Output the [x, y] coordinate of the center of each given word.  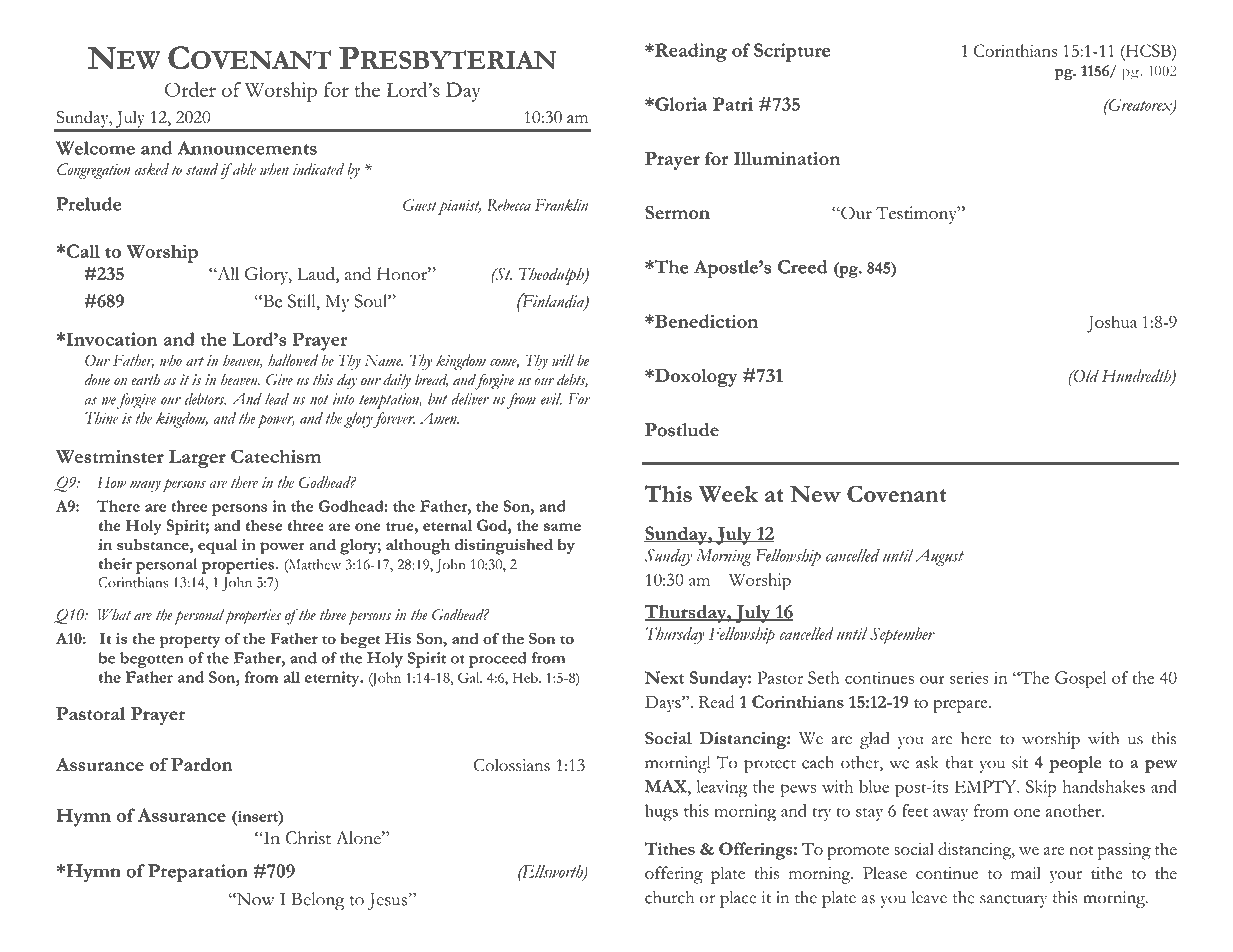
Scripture [792, 52]
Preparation [198, 873]
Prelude [88, 204]
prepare [961, 706]
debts [572, 380]
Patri [733, 104]
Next [664, 677]
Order [190, 89]
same [562, 527]
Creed [803, 267]
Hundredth [1137, 377]
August [939, 557]
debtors [205, 399]
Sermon [677, 213]
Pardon [202, 764]
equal [217, 547]
